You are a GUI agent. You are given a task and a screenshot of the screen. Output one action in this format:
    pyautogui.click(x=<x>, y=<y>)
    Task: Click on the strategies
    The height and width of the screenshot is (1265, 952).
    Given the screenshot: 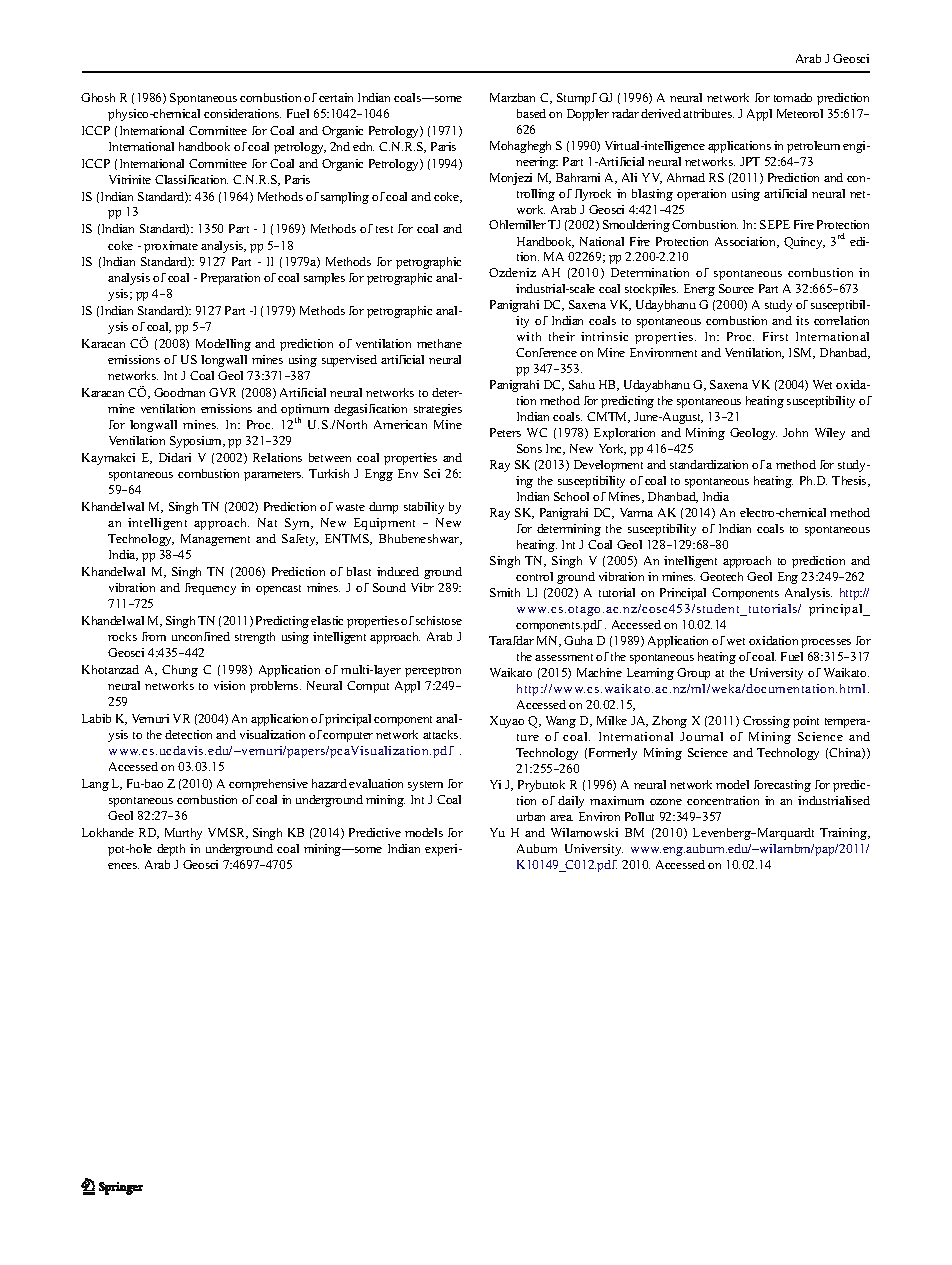 What is the action you would take?
    pyautogui.click(x=438, y=410)
